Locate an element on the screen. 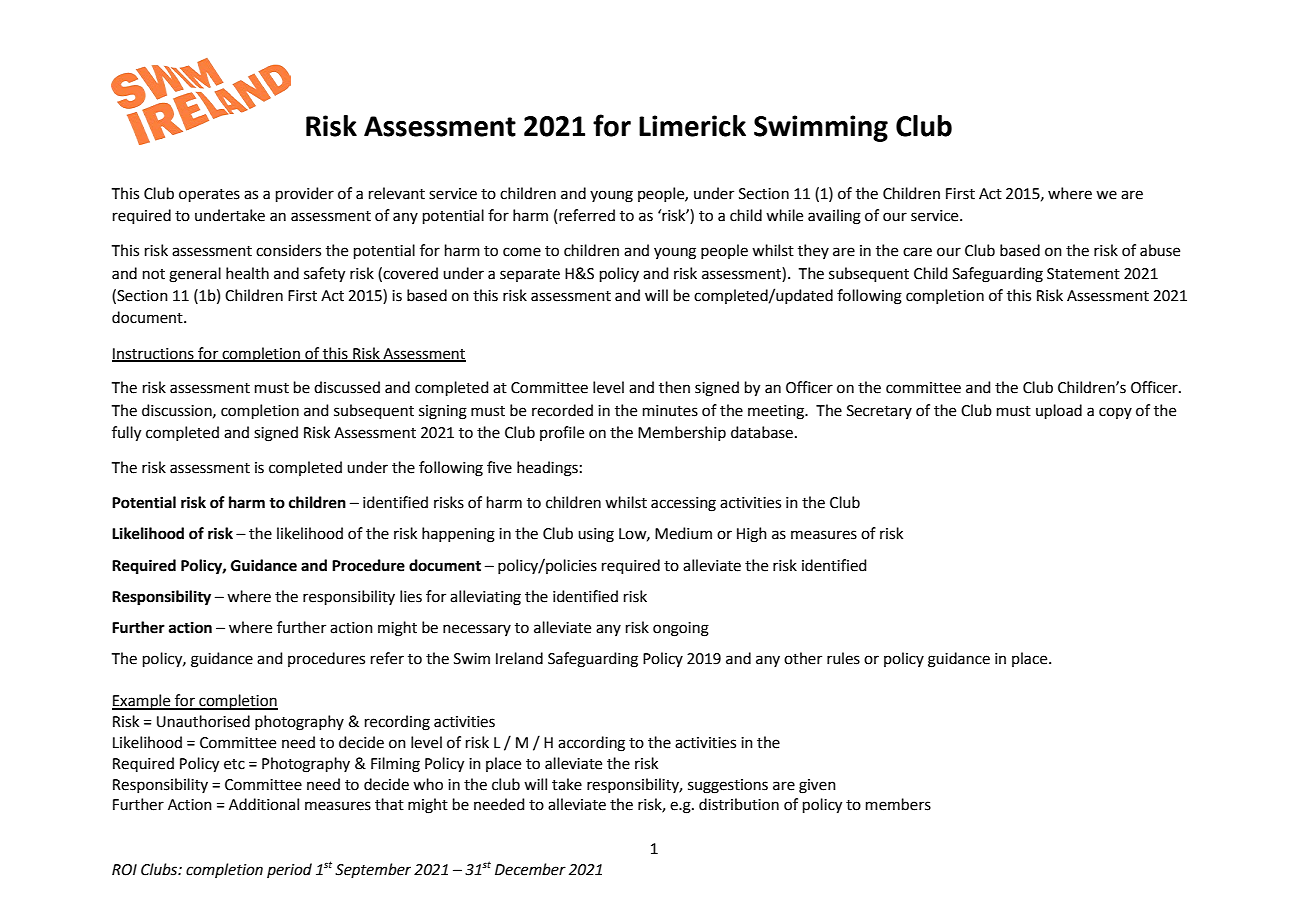 This screenshot has height=924, width=1308. availing is located at coordinates (834, 217).
